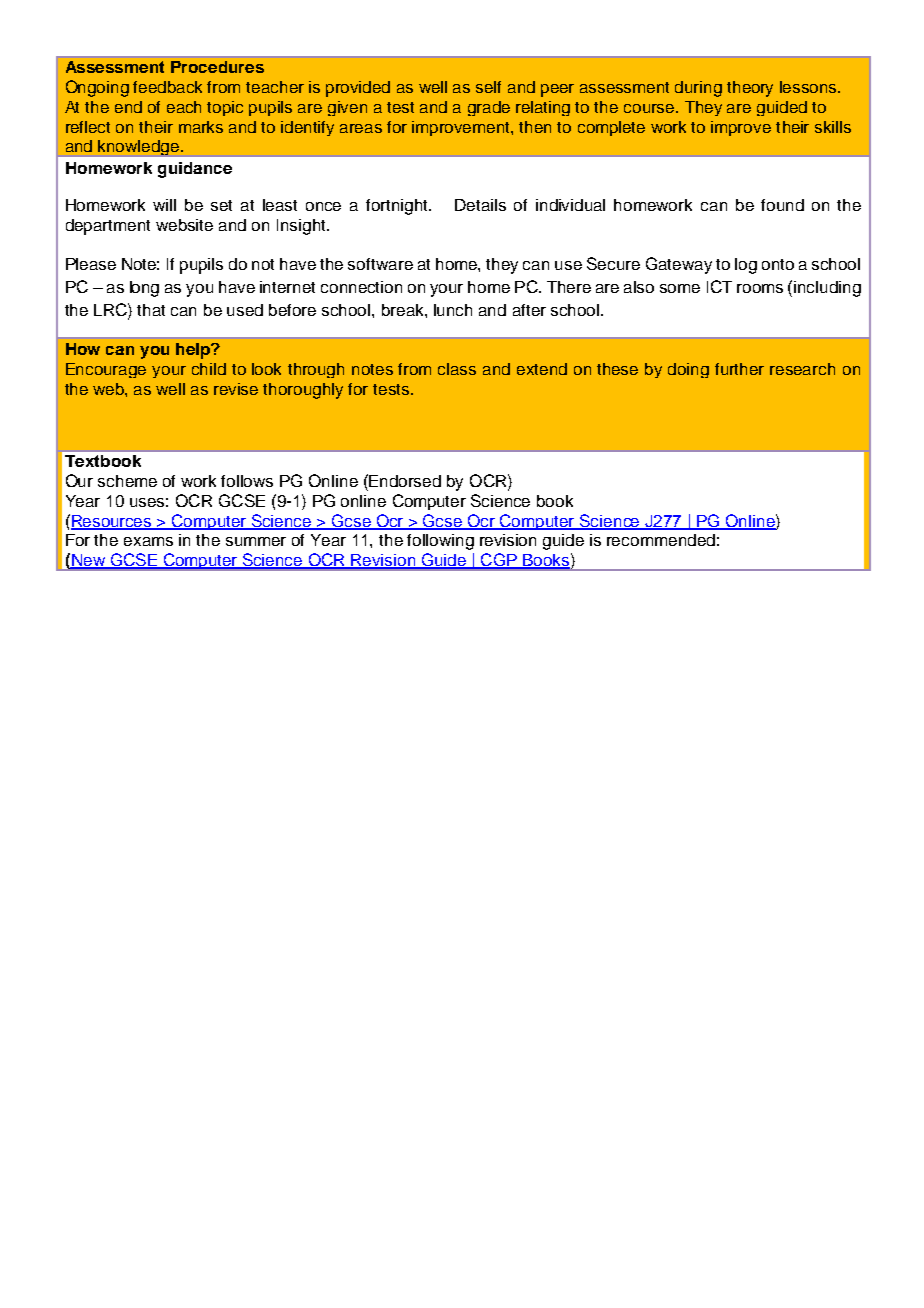 The height and width of the page is (1308, 924). Describe the element at coordinates (739, 369) in the page. I see `further` at that location.
